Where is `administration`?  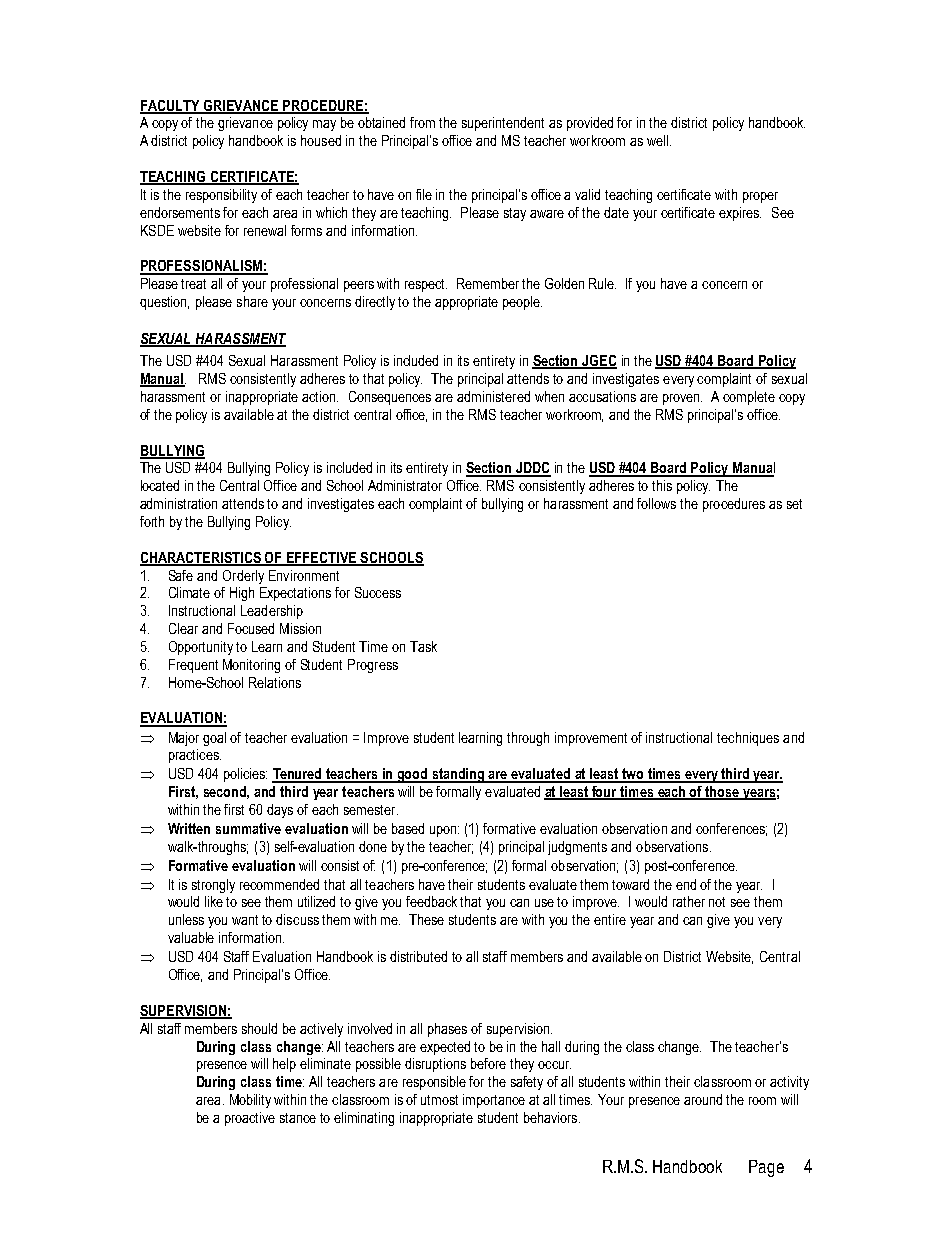
administration is located at coordinates (178, 503).
